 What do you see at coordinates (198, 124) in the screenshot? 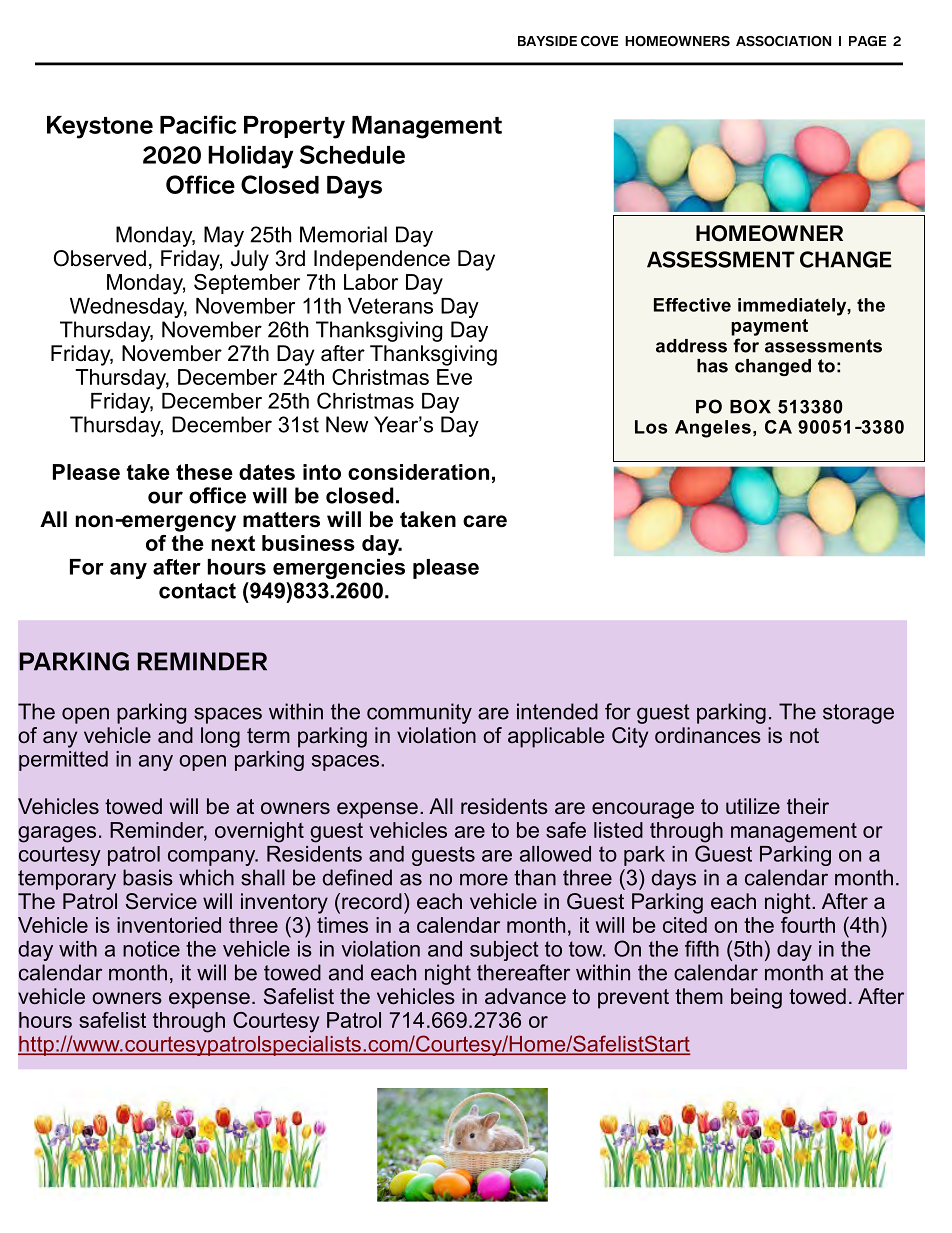
I see `Pacific` at bounding box center [198, 124].
